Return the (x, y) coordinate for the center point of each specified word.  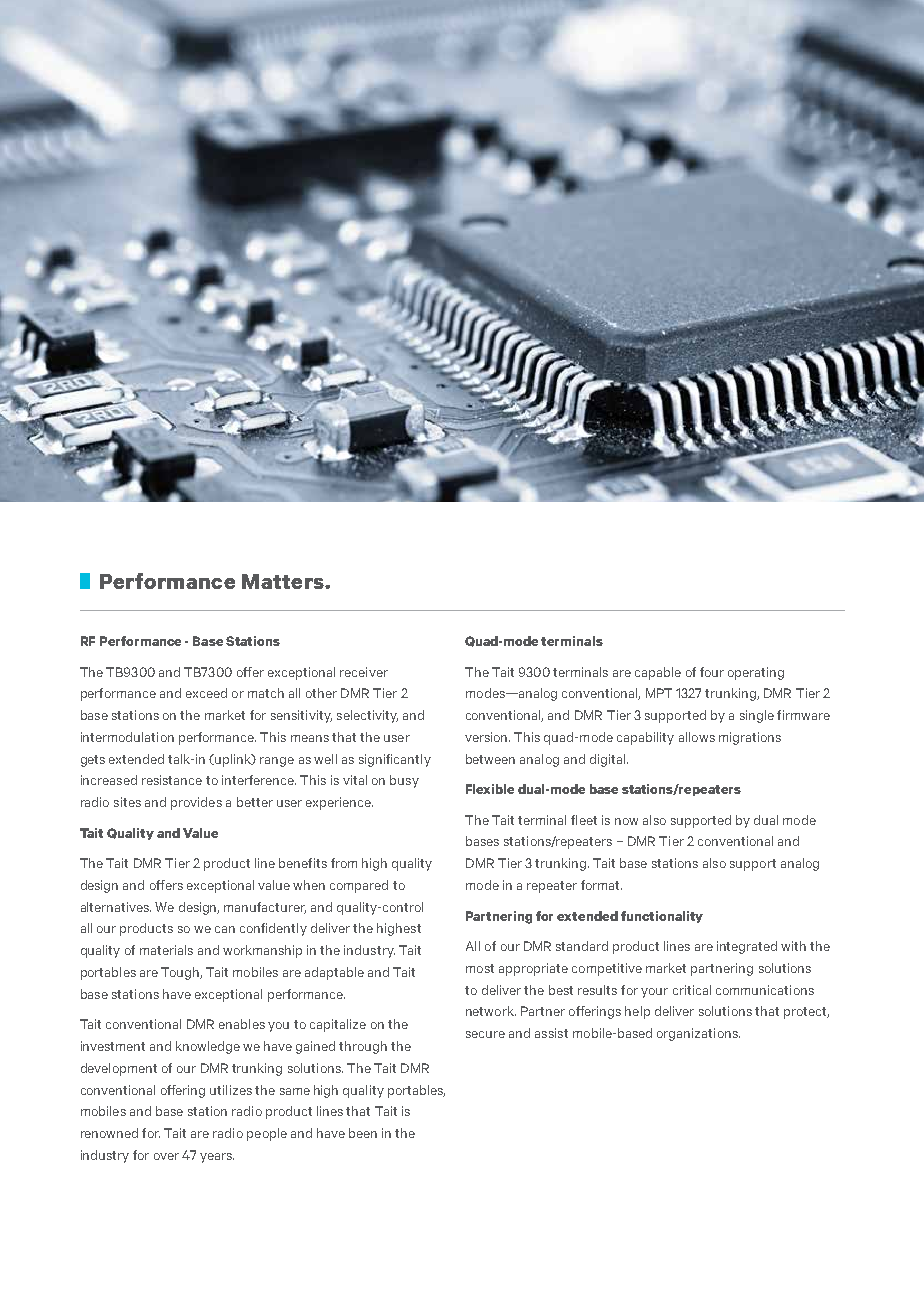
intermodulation (127, 737)
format (601, 885)
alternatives (116, 907)
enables (242, 1024)
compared (359, 886)
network (491, 1011)
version (487, 737)
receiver (364, 672)
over (166, 1156)
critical (692, 990)
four (712, 672)
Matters (284, 581)
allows (697, 737)
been (363, 1133)
